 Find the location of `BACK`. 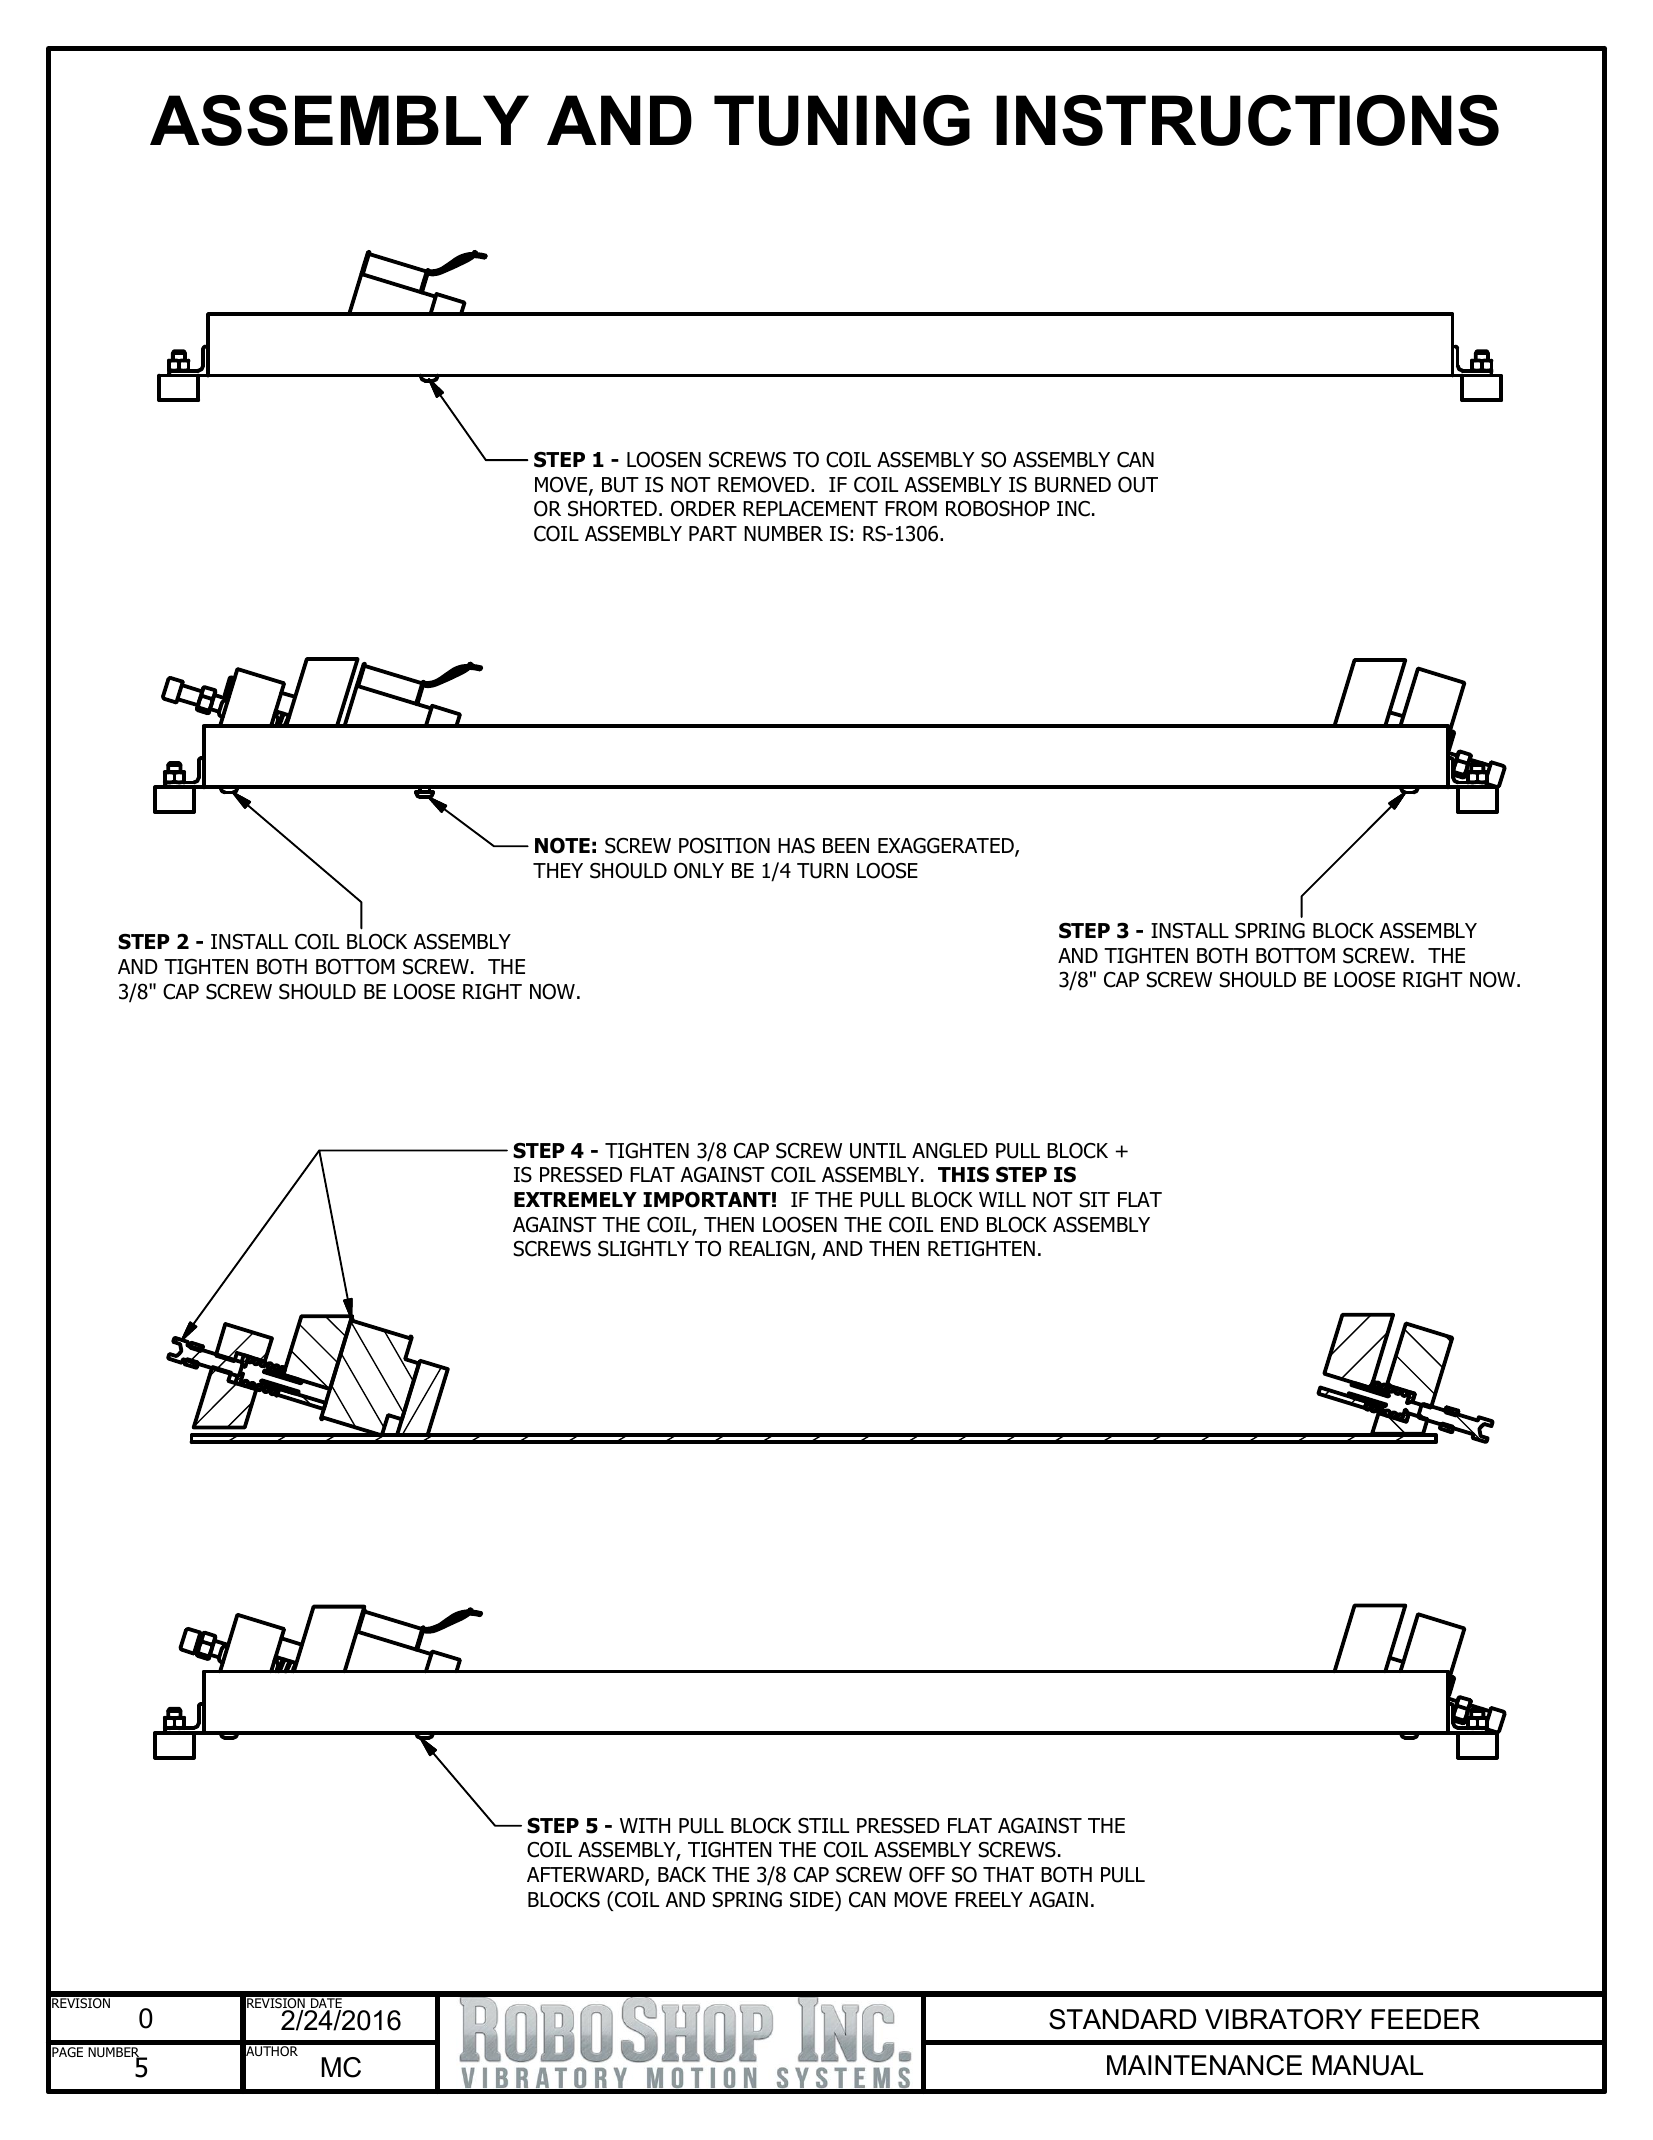

BACK is located at coordinates (682, 1875).
